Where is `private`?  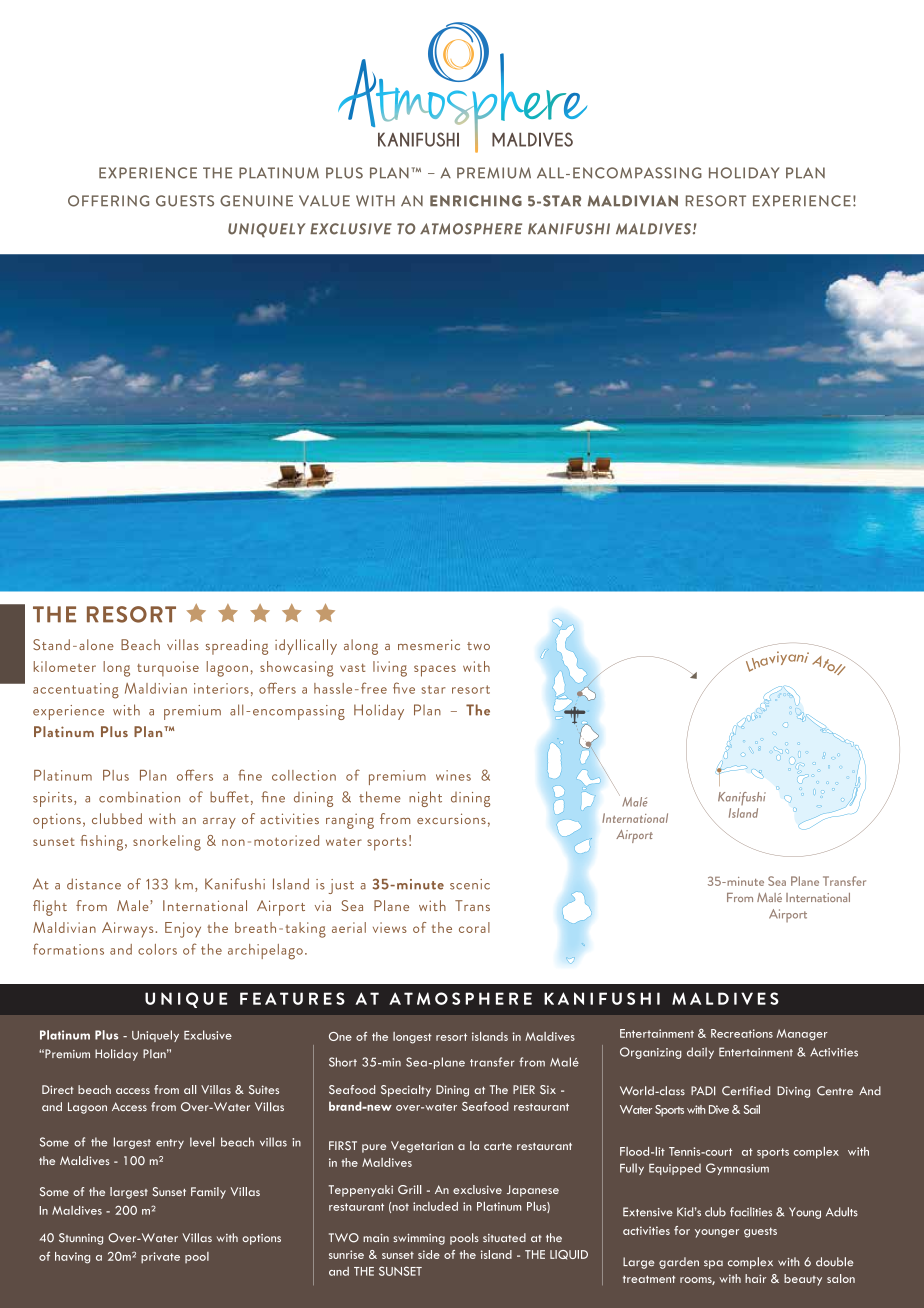
private is located at coordinates (160, 1258).
